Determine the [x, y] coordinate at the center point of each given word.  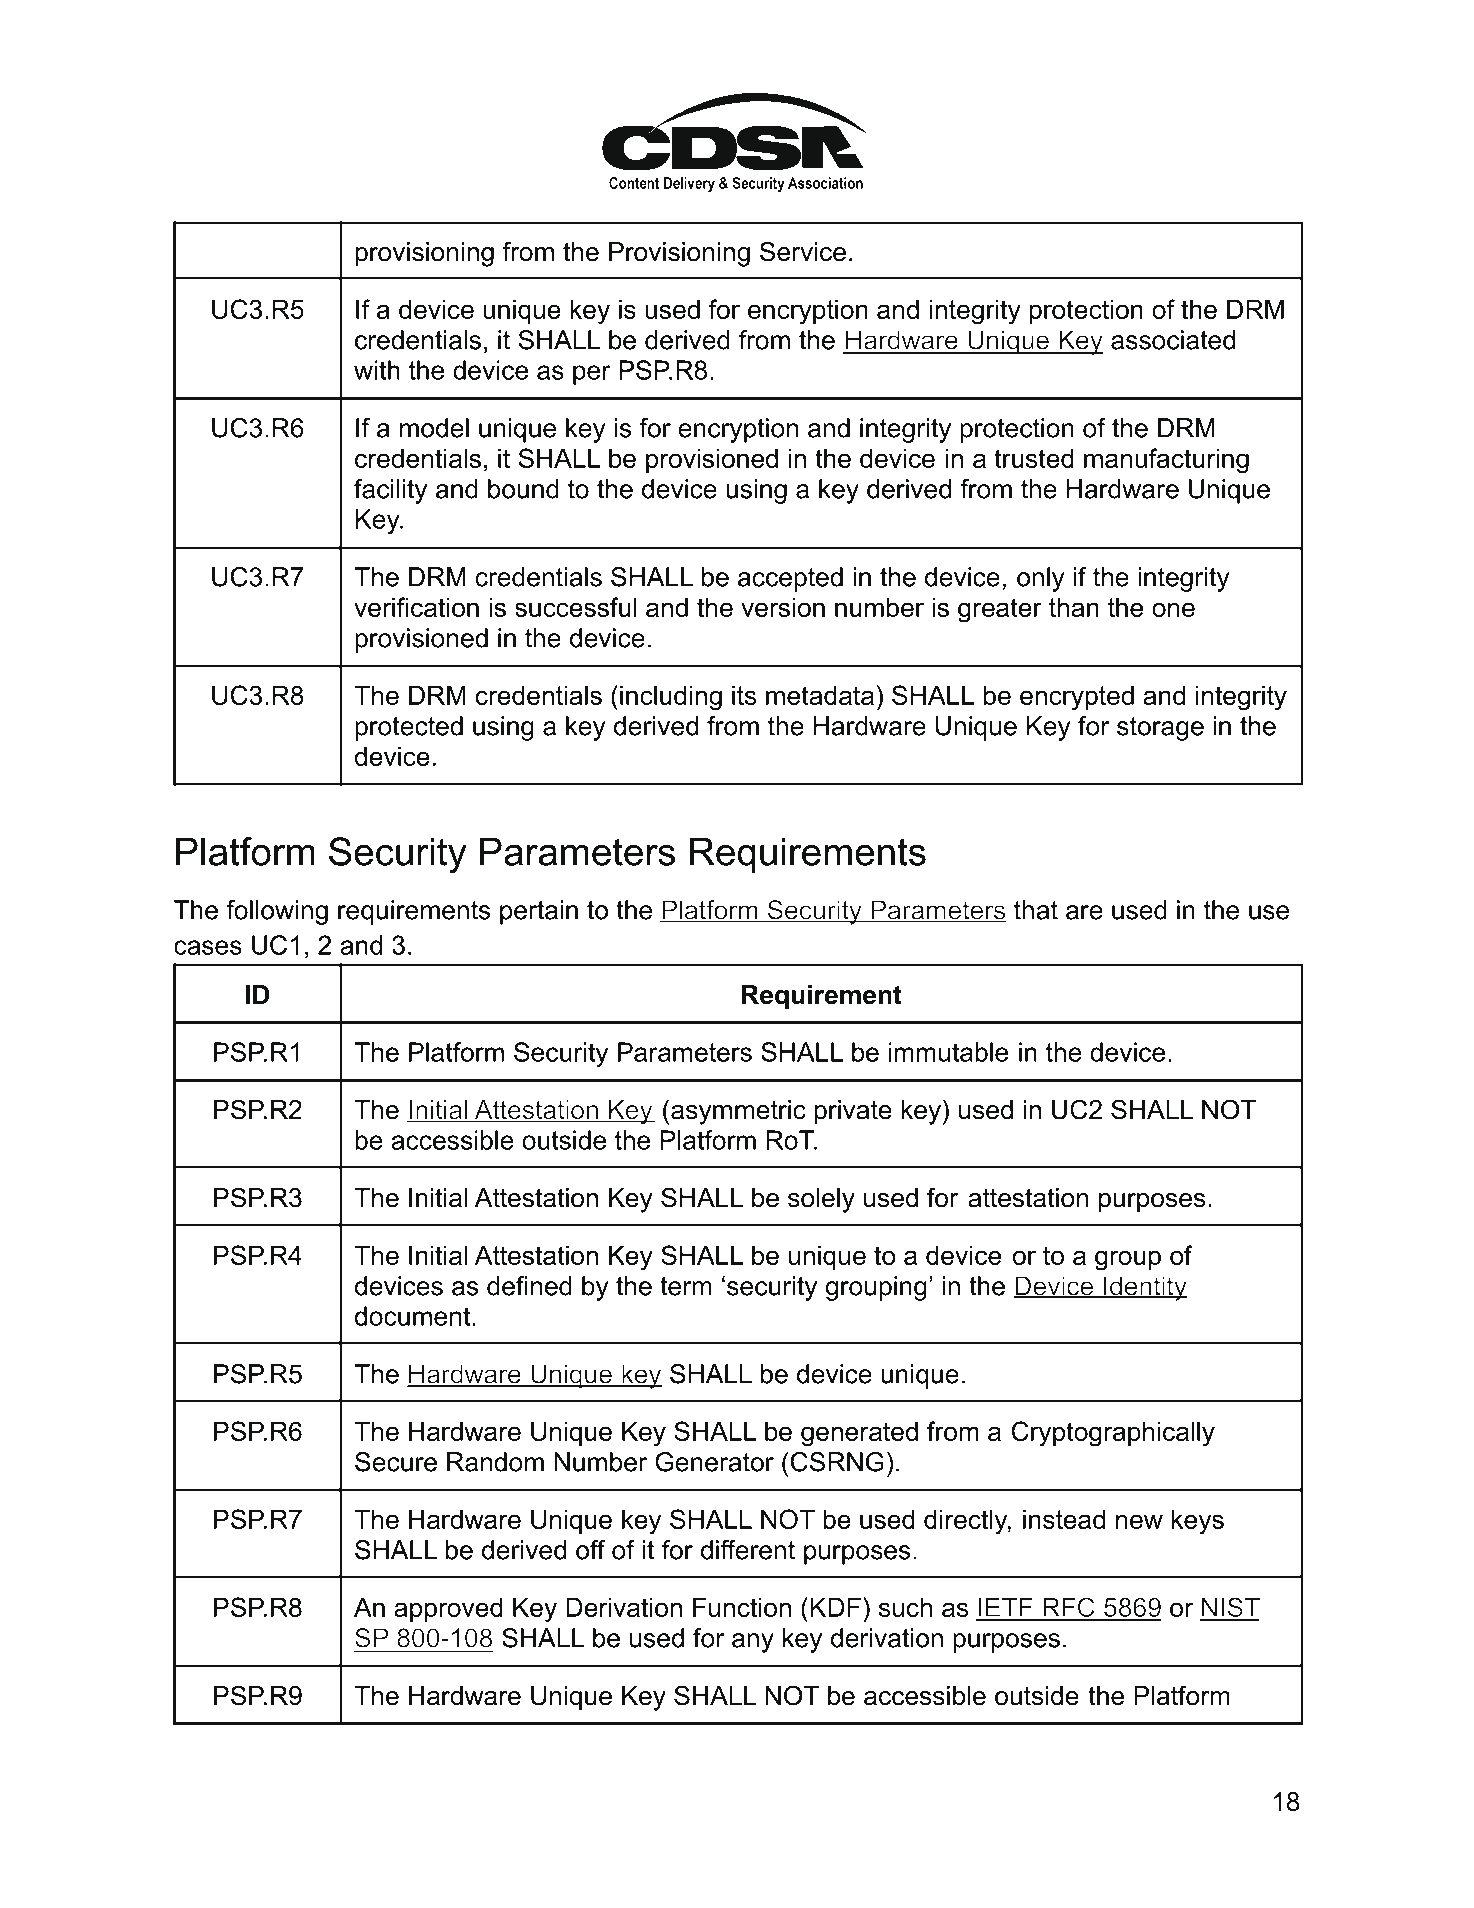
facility [390, 491]
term [686, 1286]
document [414, 1316]
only [1041, 579]
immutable [948, 1052]
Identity [1145, 1288]
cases [208, 947]
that [1036, 910]
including [671, 698]
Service [803, 251]
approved [448, 1609]
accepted [790, 579]
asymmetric [738, 1112]
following [277, 912]
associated [1173, 340]
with [377, 370]
